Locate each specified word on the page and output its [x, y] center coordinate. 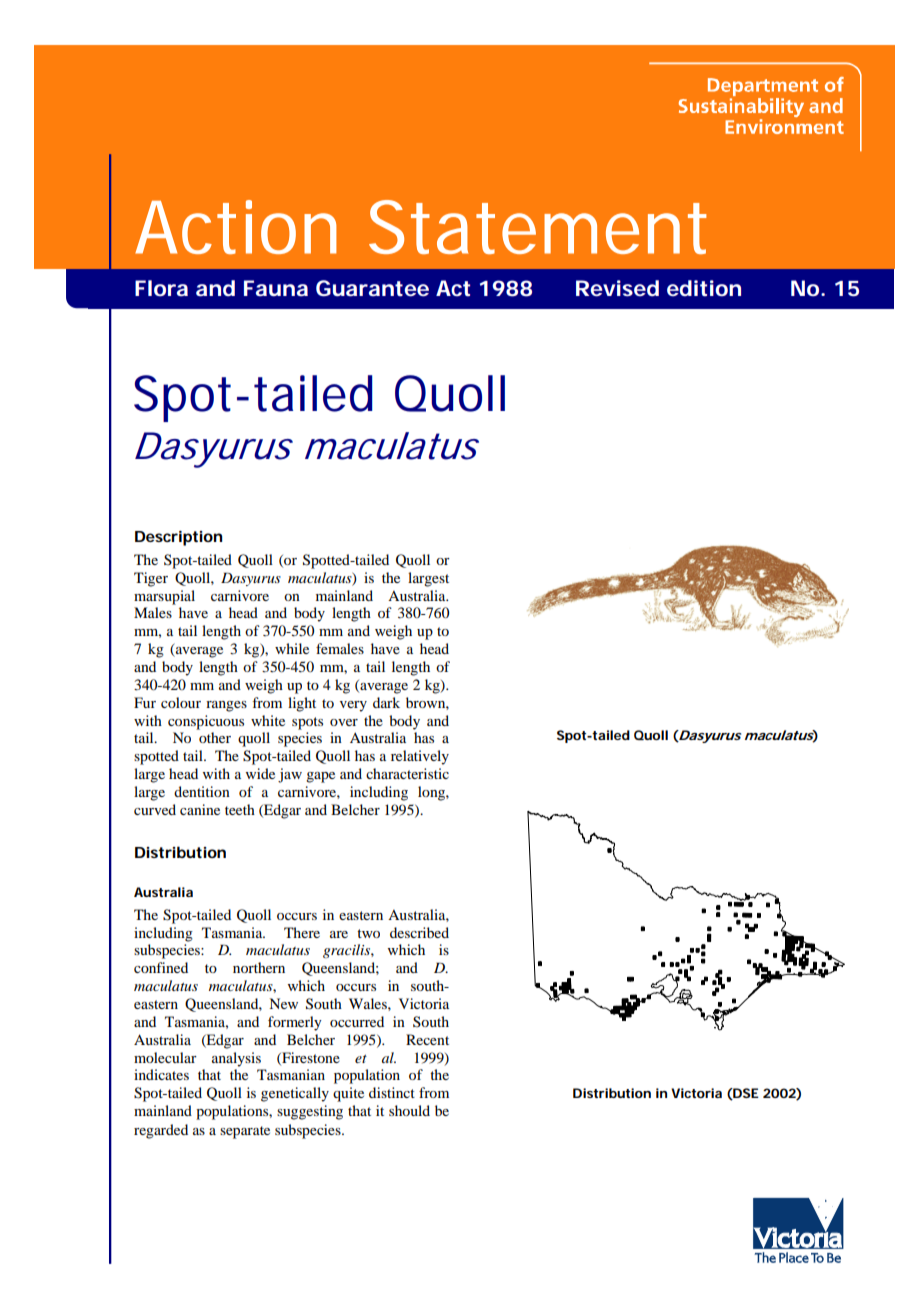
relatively [420, 757]
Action [236, 227]
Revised [617, 288]
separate [245, 1132]
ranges [226, 706]
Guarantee [372, 288]
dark [386, 702]
